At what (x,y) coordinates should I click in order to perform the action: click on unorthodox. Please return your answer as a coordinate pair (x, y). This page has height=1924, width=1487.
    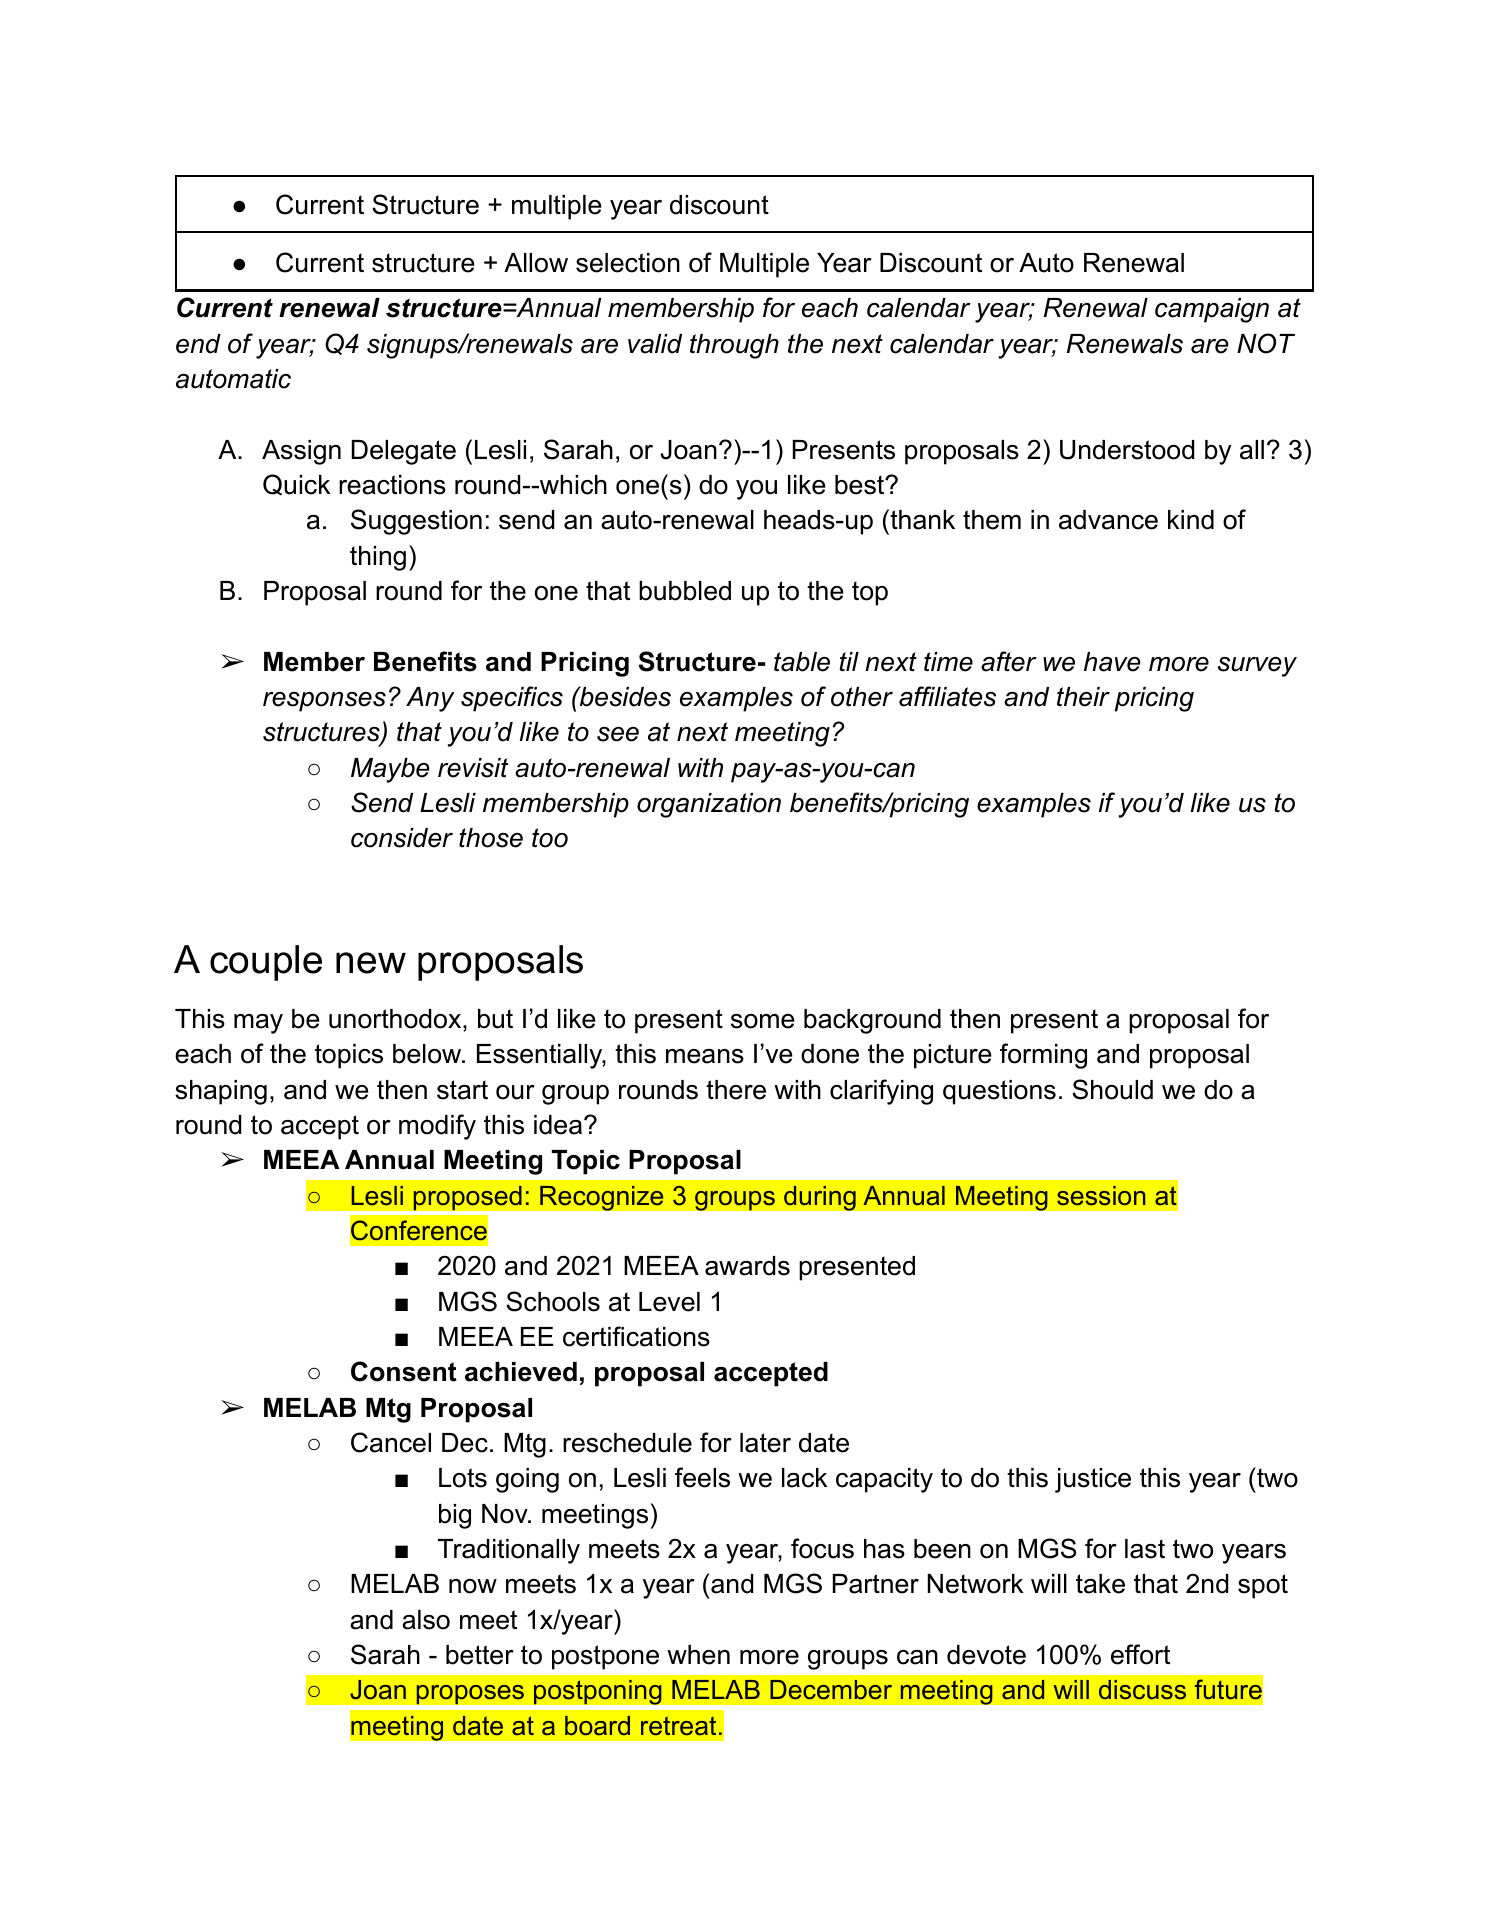
    Looking at the image, I should click on (396, 1019).
